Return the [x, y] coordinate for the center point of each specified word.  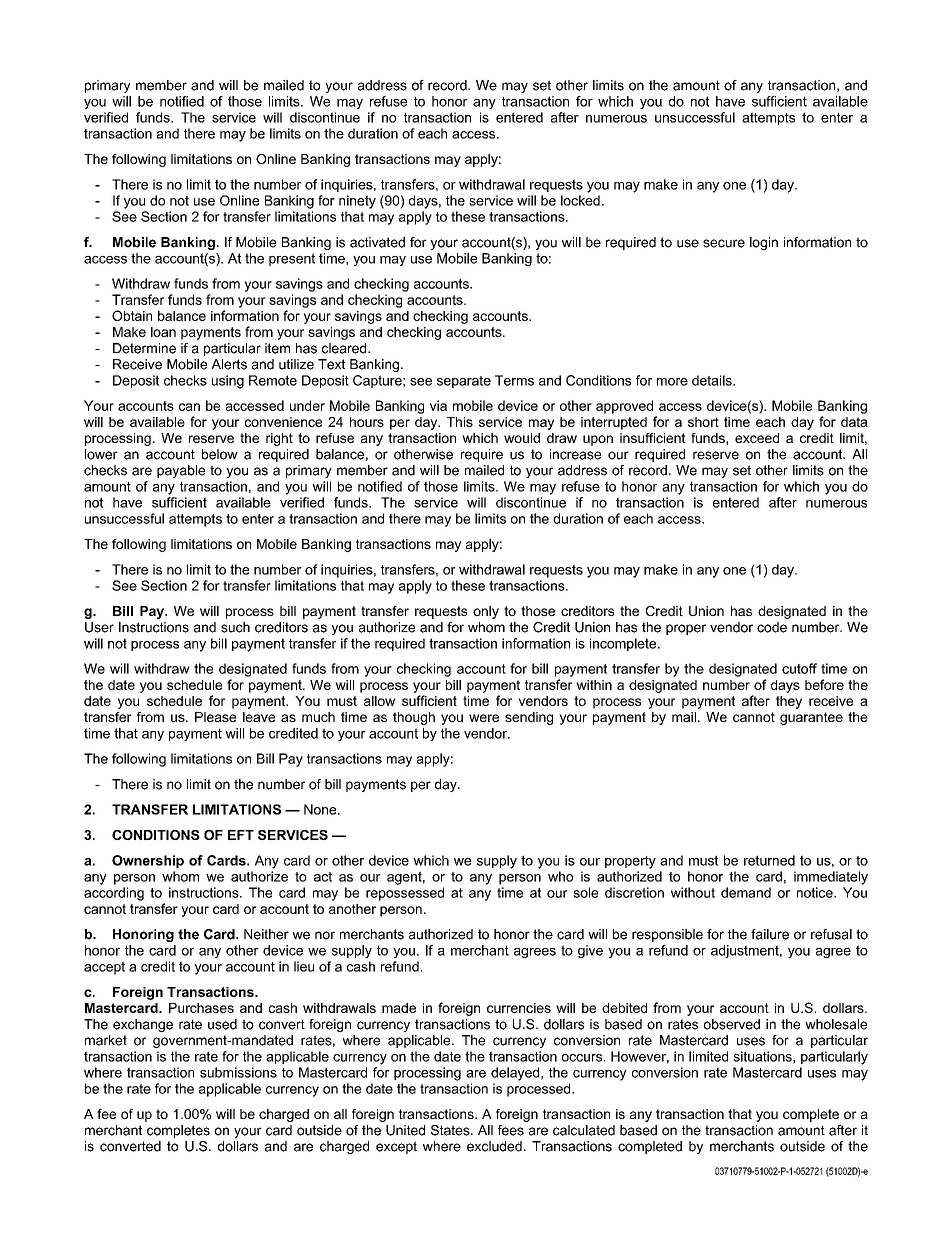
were [484, 718]
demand [746, 892]
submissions [238, 1072]
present [292, 259]
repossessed [405, 894]
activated [377, 242]
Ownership [148, 861]
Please [215, 717]
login [764, 243]
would [522, 438]
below [220, 454]
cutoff [799, 668]
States [451, 1130]
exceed [757, 438]
